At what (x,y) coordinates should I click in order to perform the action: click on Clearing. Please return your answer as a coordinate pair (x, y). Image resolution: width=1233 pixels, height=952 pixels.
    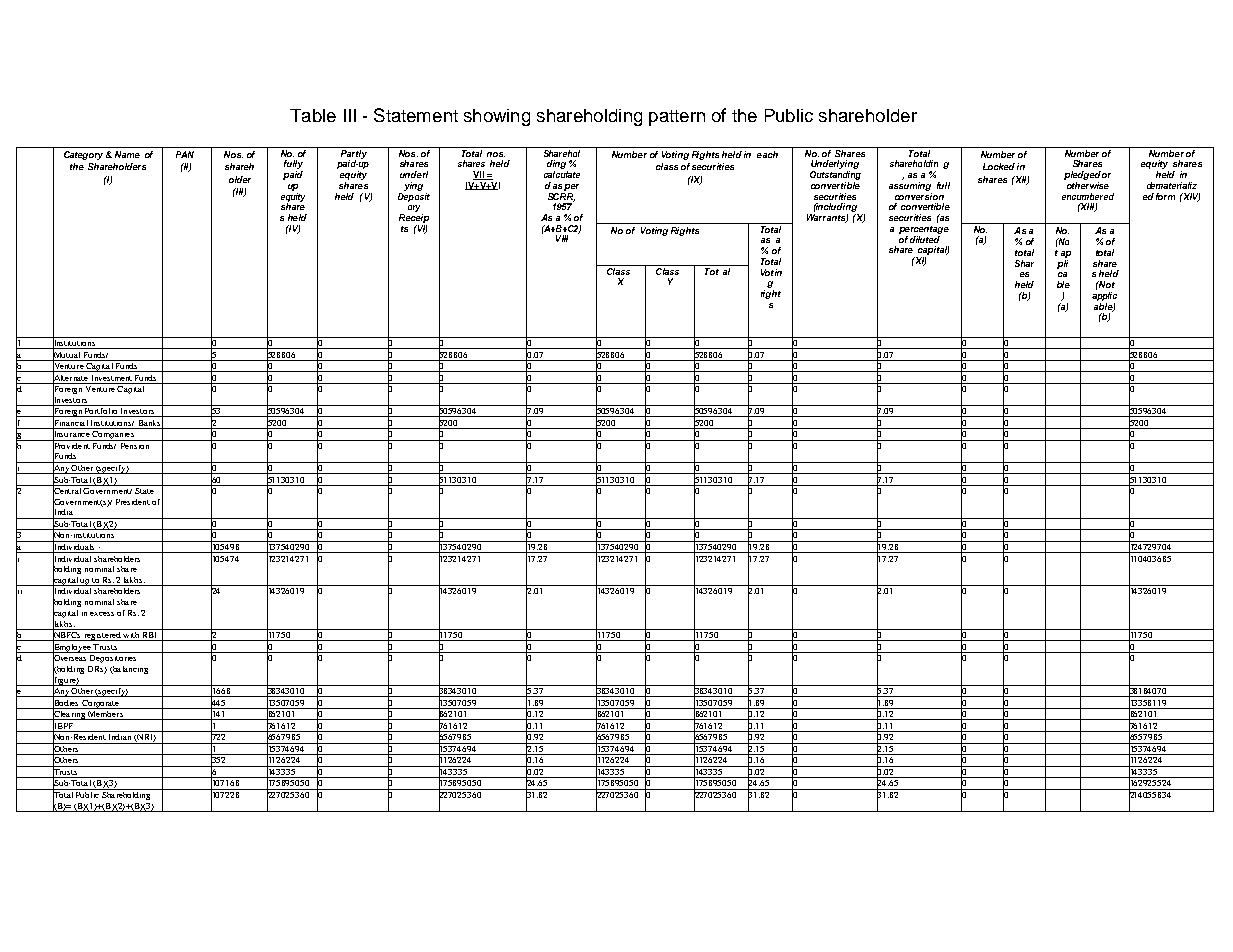
    Looking at the image, I should click on (69, 715).
